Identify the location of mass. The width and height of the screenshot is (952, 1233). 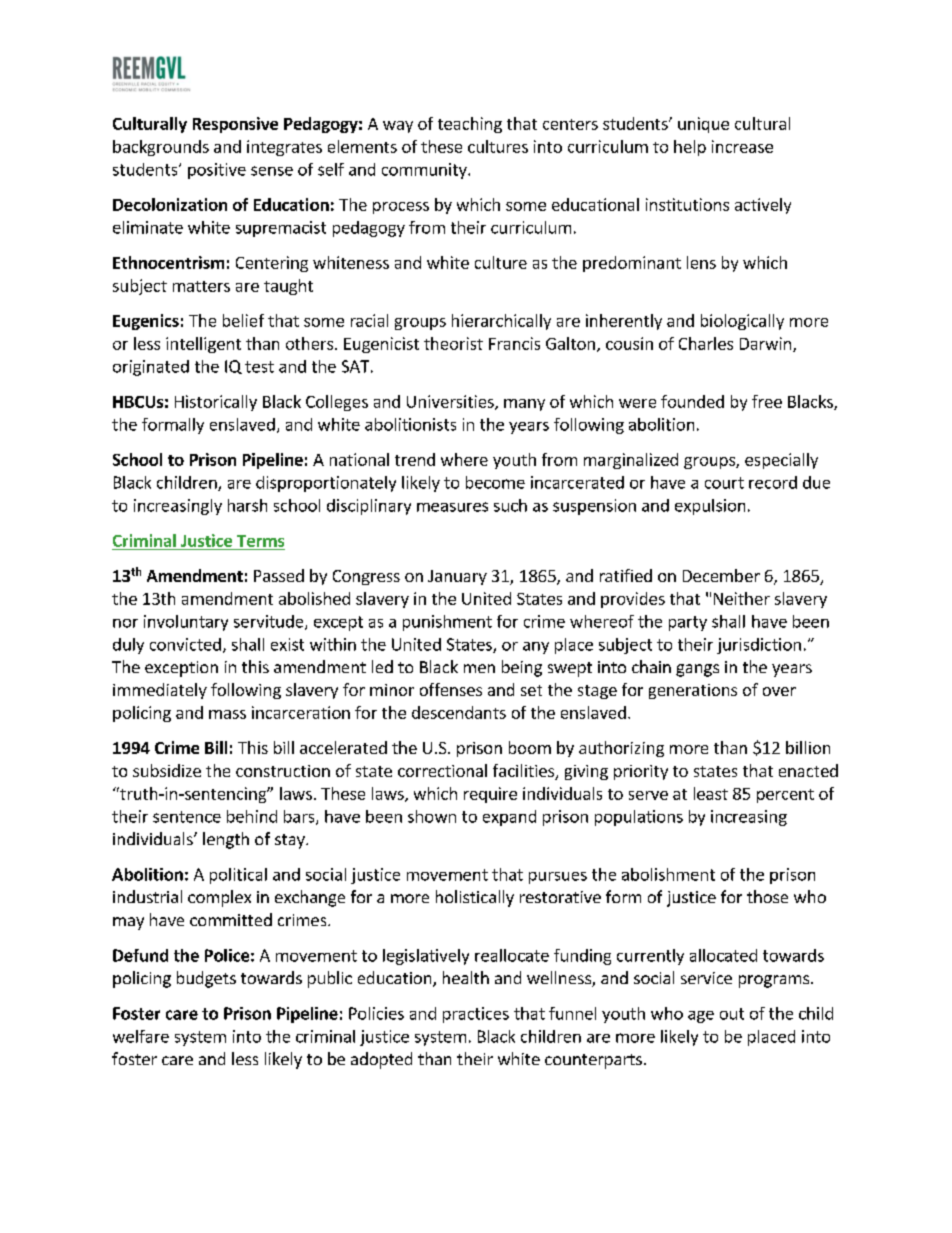
(227, 714).
